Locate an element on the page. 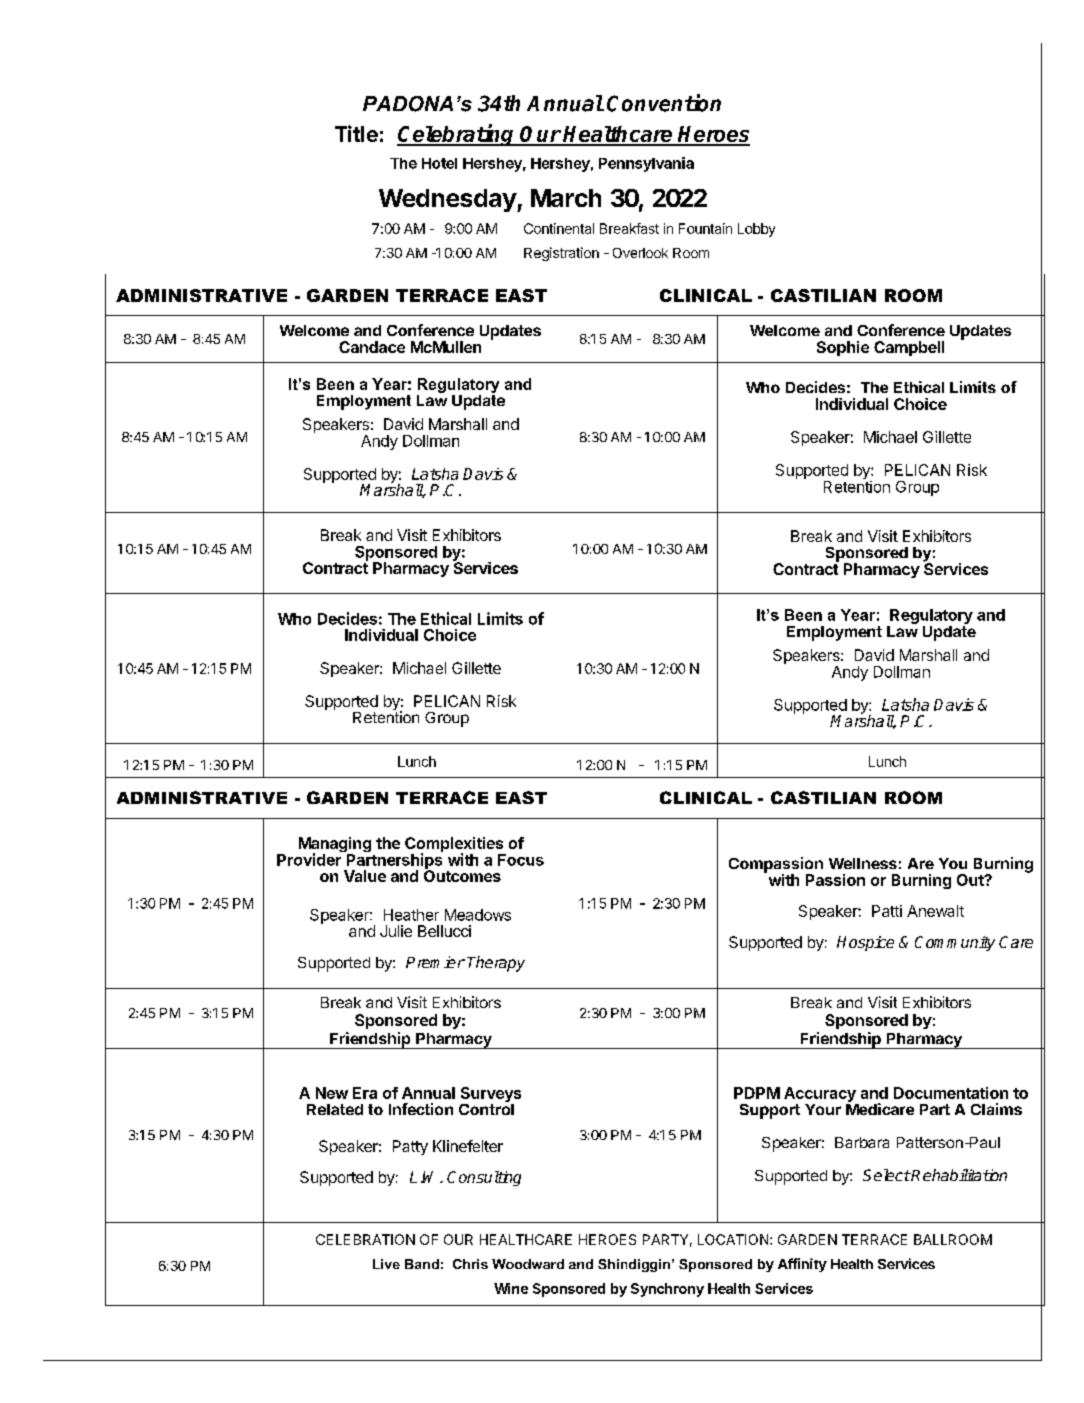 The image size is (1084, 1403). Managing is located at coordinates (335, 846).
